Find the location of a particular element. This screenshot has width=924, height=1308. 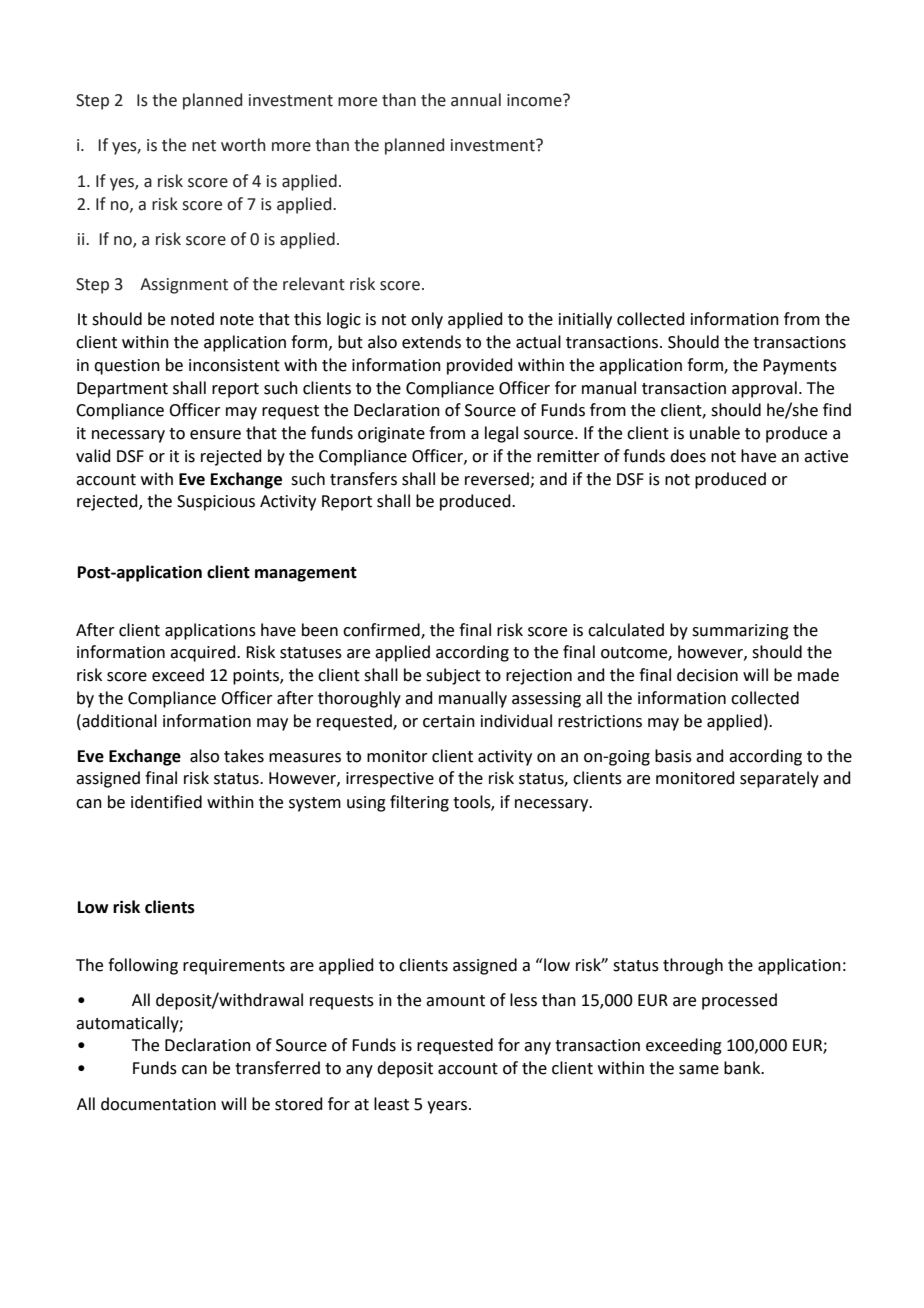

separately is located at coordinates (779, 779).
